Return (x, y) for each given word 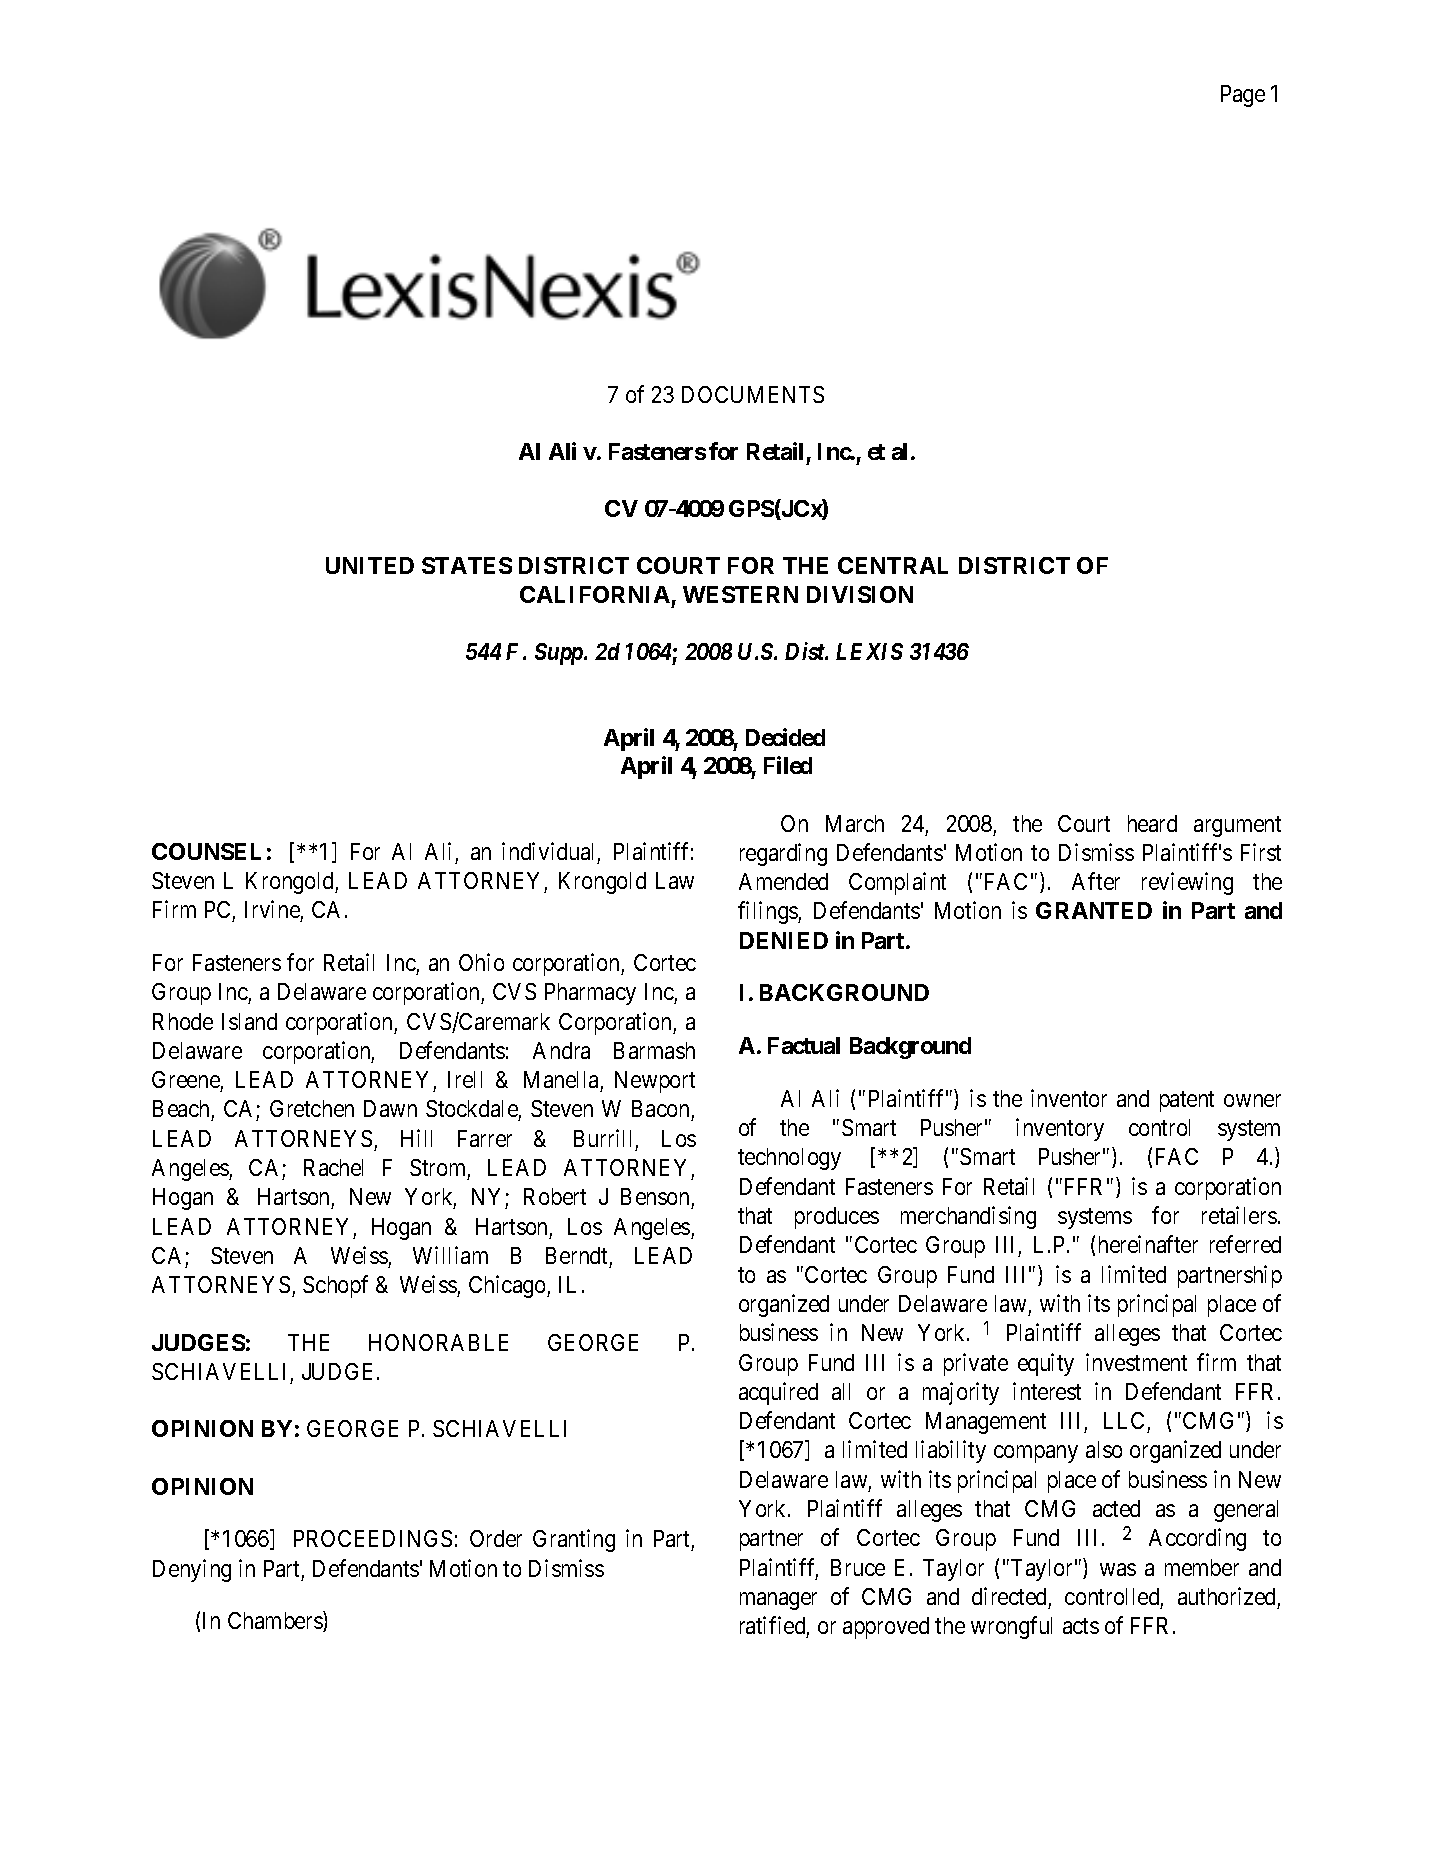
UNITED (370, 565)
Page (1243, 96)
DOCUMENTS (753, 394)
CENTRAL (893, 565)
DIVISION (860, 594)
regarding (783, 854)
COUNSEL (206, 851)
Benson (656, 1198)
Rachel (333, 1167)
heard (1152, 823)
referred (1245, 1244)
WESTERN (740, 594)
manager (778, 1601)
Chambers (276, 1622)
